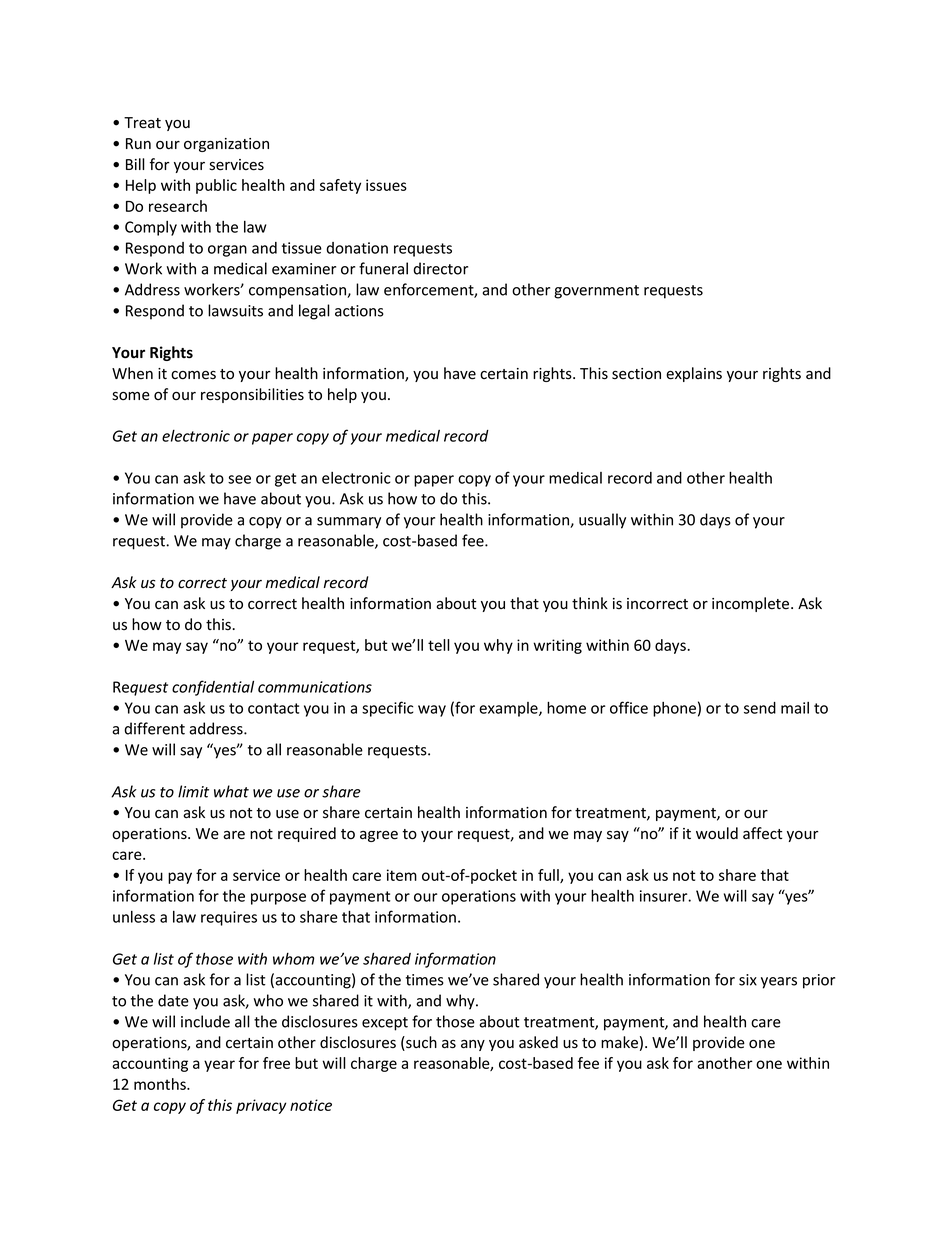  Describe the element at coordinates (386, 185) in the screenshot. I see `issues` at that location.
